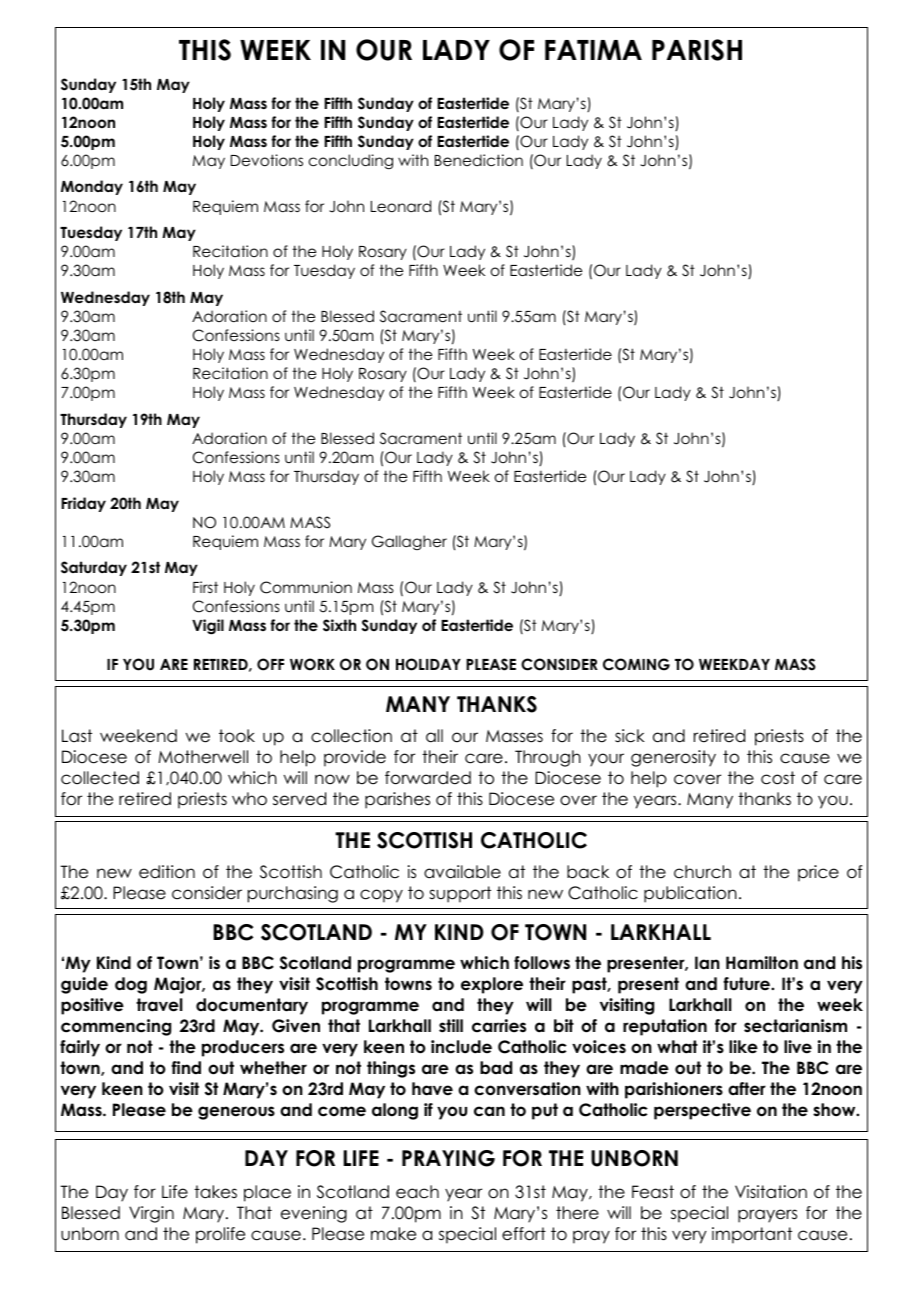 The image size is (924, 1308). Describe the element at coordinates (151, 1214) in the screenshot. I see `Virgin` at that location.
